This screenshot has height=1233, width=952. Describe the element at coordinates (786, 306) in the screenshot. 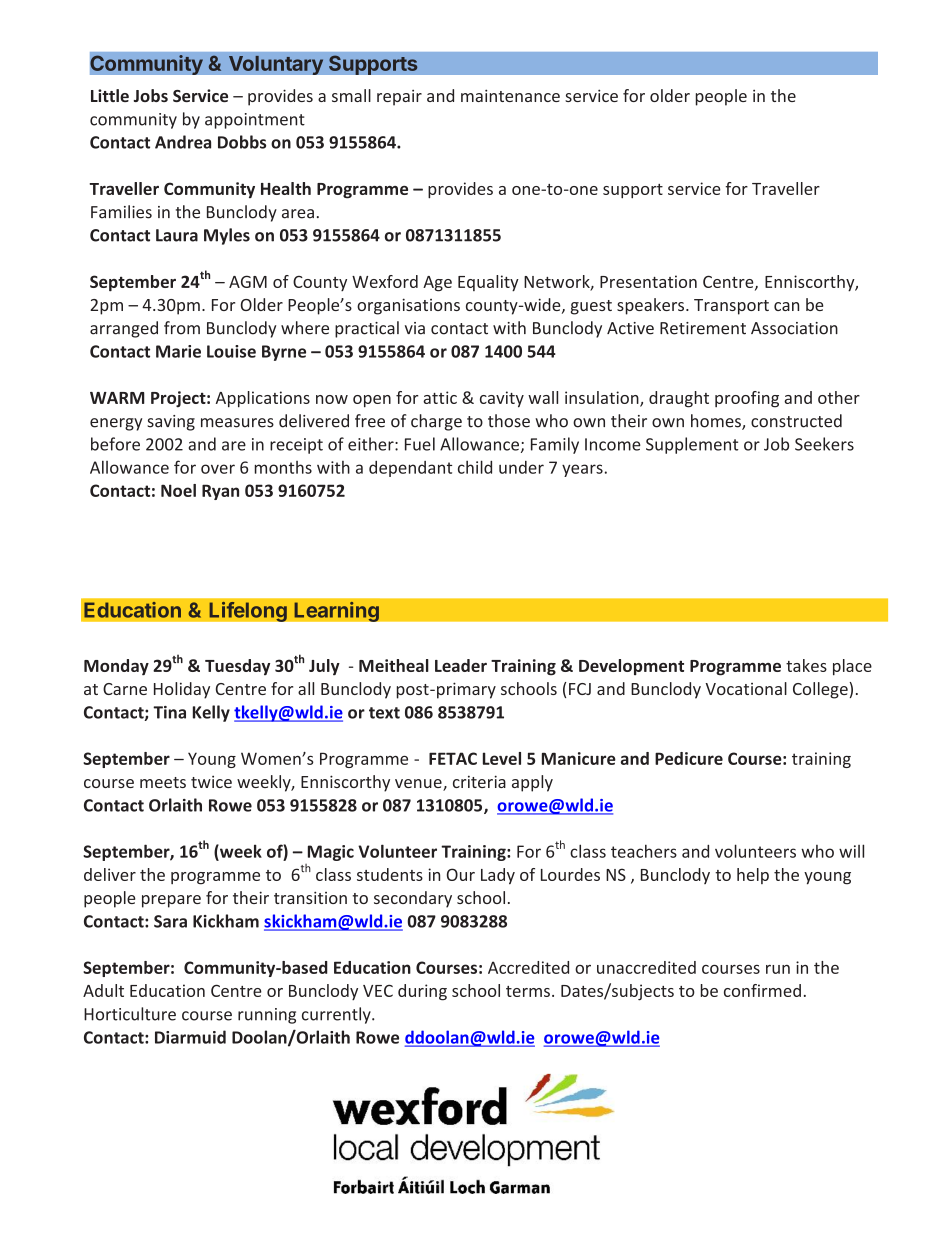

I see `can` at that location.
